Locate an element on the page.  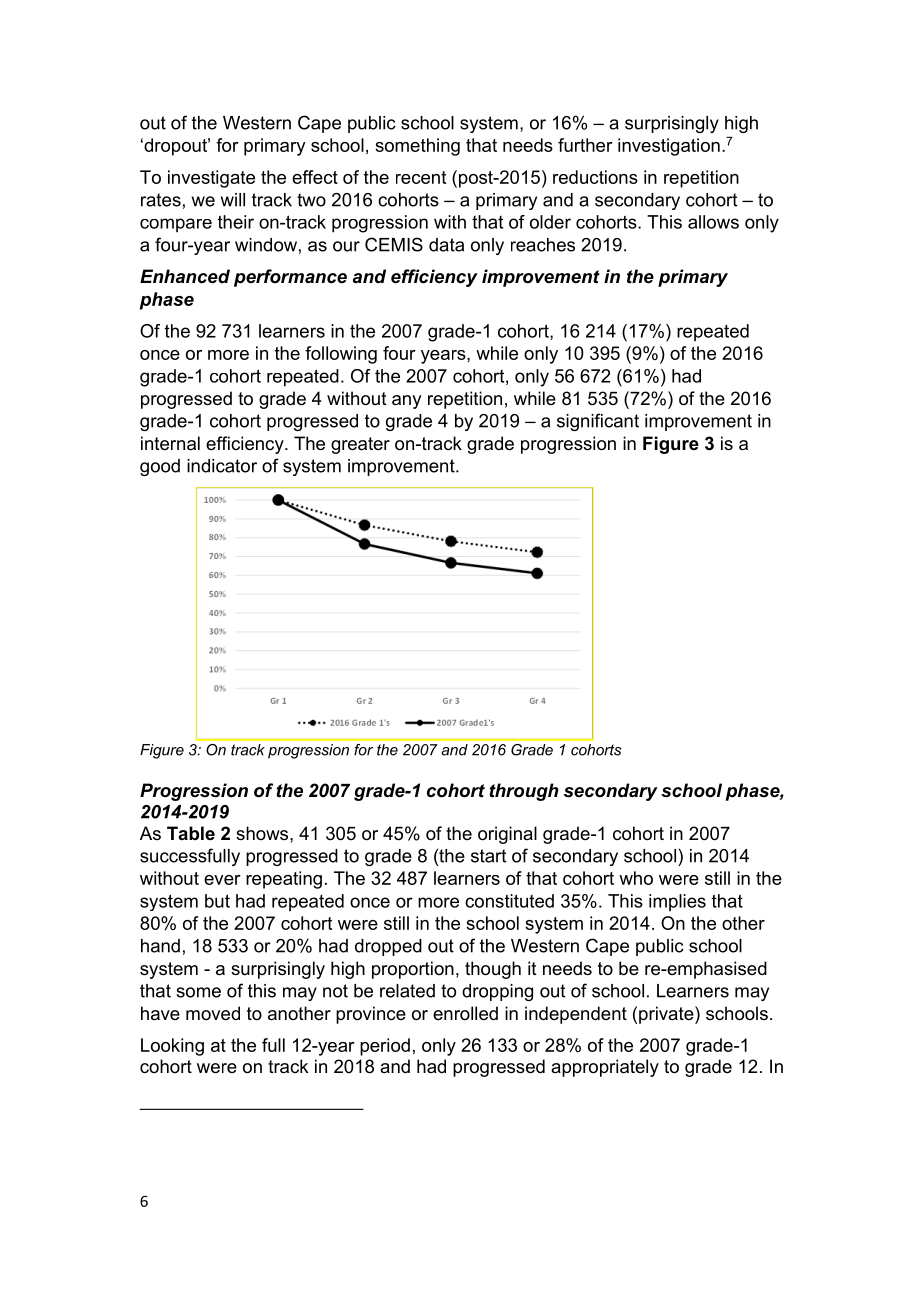
reductions is located at coordinates (595, 177).
